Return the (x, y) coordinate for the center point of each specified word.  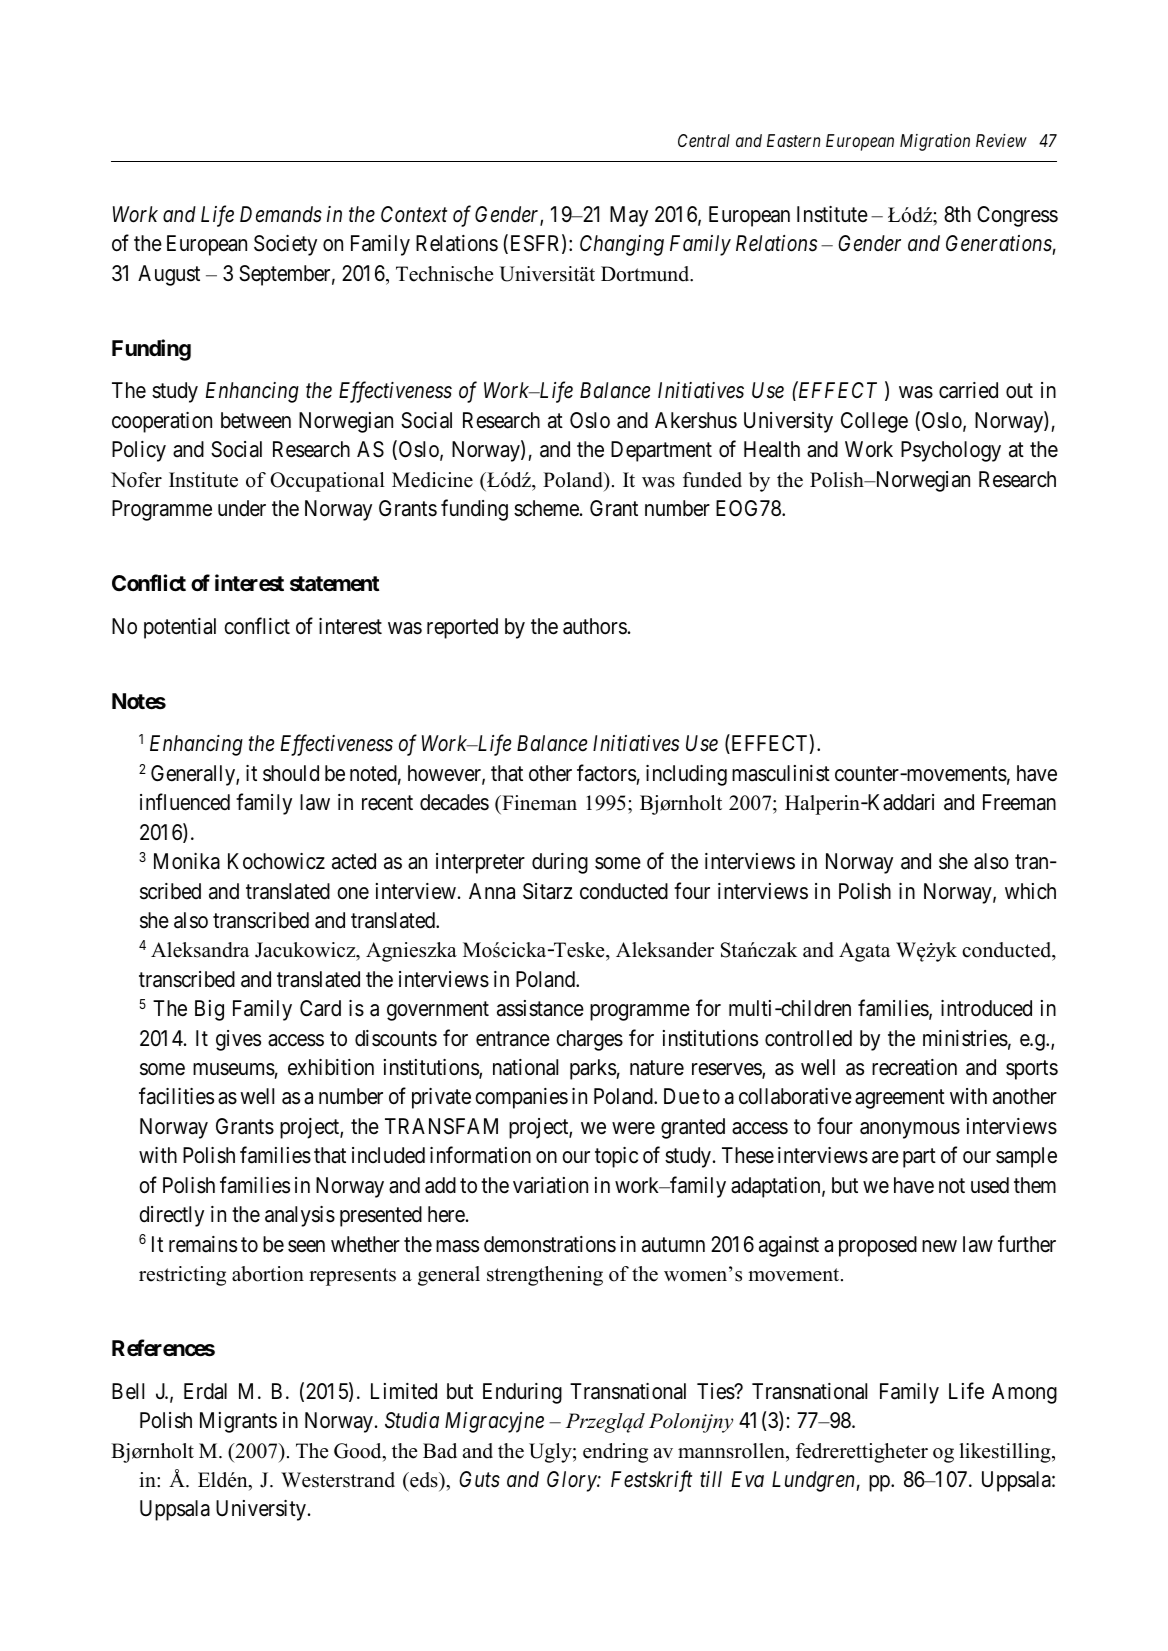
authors (595, 626)
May (629, 216)
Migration (935, 142)
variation (550, 1185)
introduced (986, 1008)
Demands (281, 214)
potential (180, 628)
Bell (128, 1391)
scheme (546, 508)
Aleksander (665, 950)
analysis (300, 1216)
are (885, 1157)
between (256, 420)
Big (209, 1010)
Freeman (1019, 802)
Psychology (951, 451)
